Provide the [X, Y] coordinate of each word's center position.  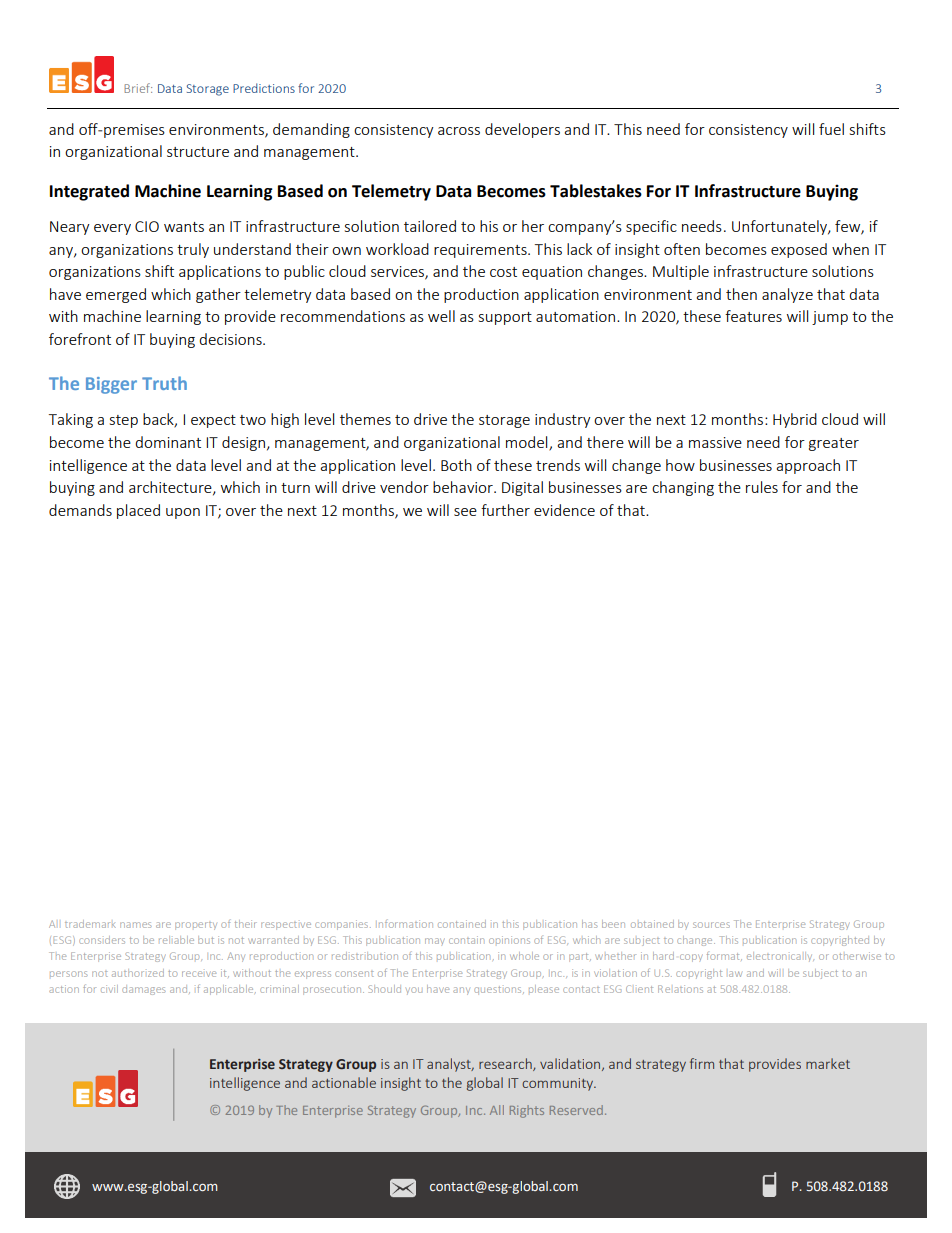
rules [762, 487]
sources [711, 925]
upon [183, 513]
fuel [831, 129]
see [465, 512]
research [506, 1064]
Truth [164, 383]
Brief [138, 88]
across [459, 131]
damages [143, 990]
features [753, 316]
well [441, 316]
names [135, 925]
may [434, 941]
